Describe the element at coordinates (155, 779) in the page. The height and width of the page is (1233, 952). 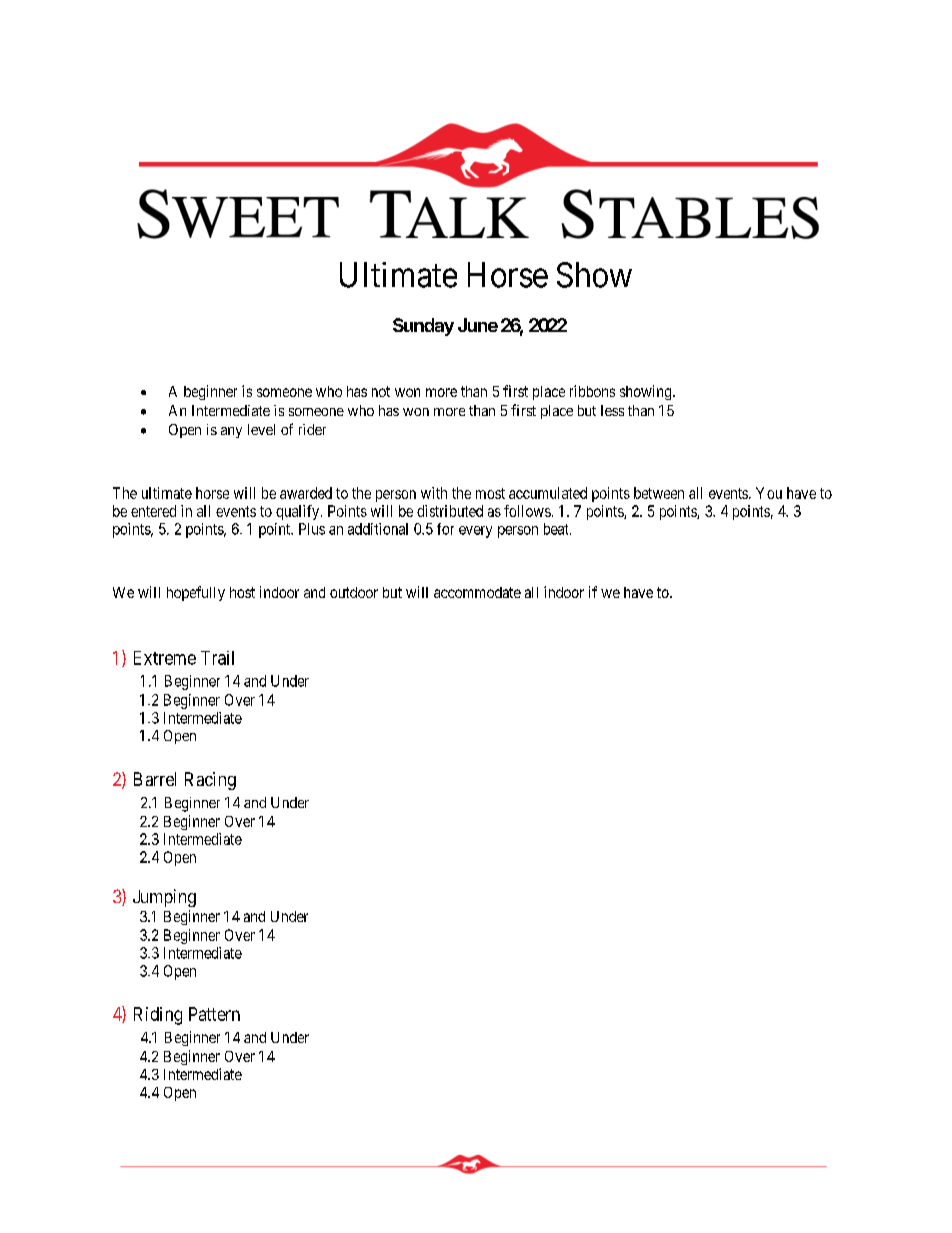
I see `Barrel` at that location.
